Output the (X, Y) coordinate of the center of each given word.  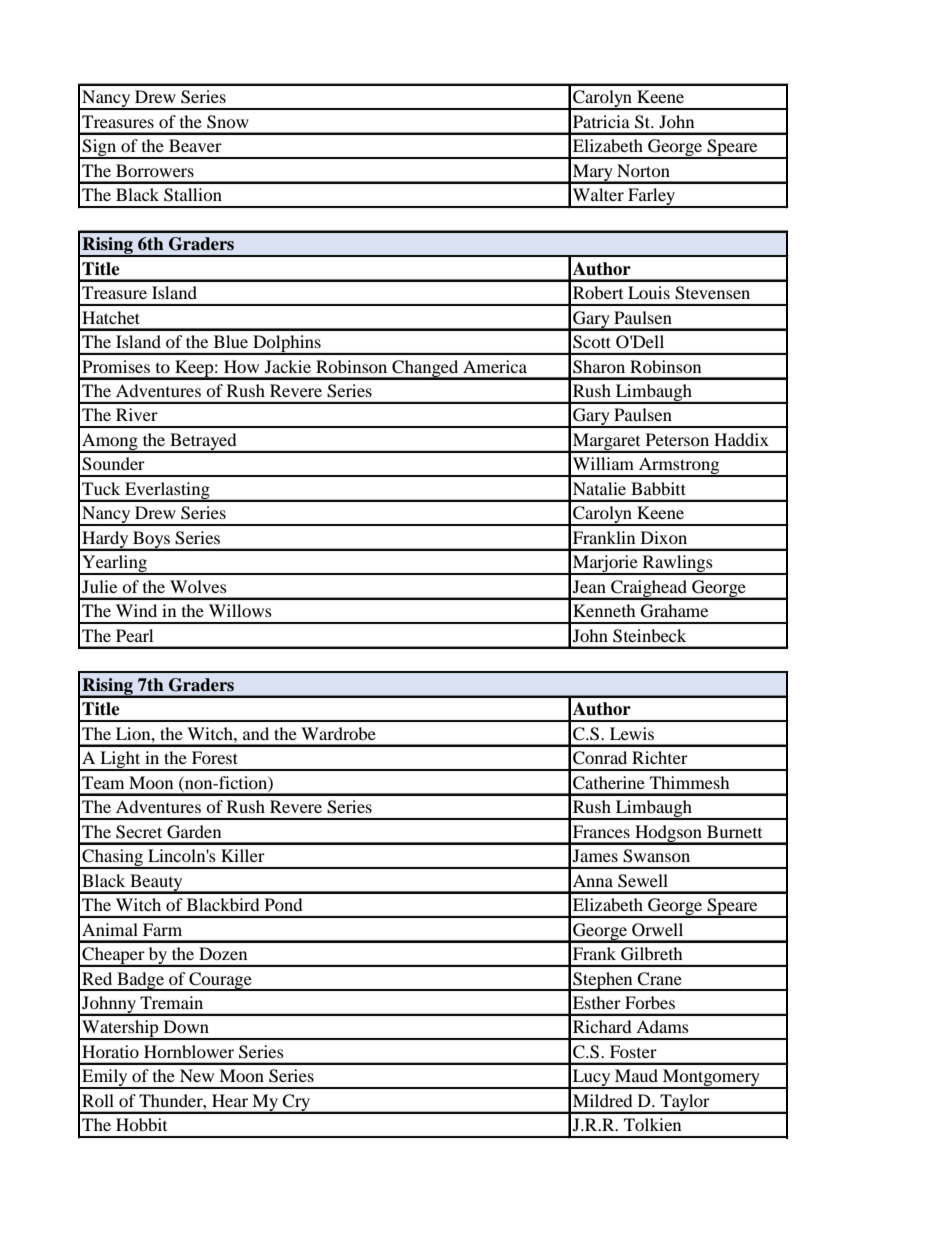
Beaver (195, 145)
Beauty (156, 883)
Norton (643, 170)
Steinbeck (649, 636)
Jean (589, 586)
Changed (425, 369)
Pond (284, 904)
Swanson (656, 856)
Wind (136, 610)
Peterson (677, 439)
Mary (593, 173)
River (137, 414)
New (197, 1075)
